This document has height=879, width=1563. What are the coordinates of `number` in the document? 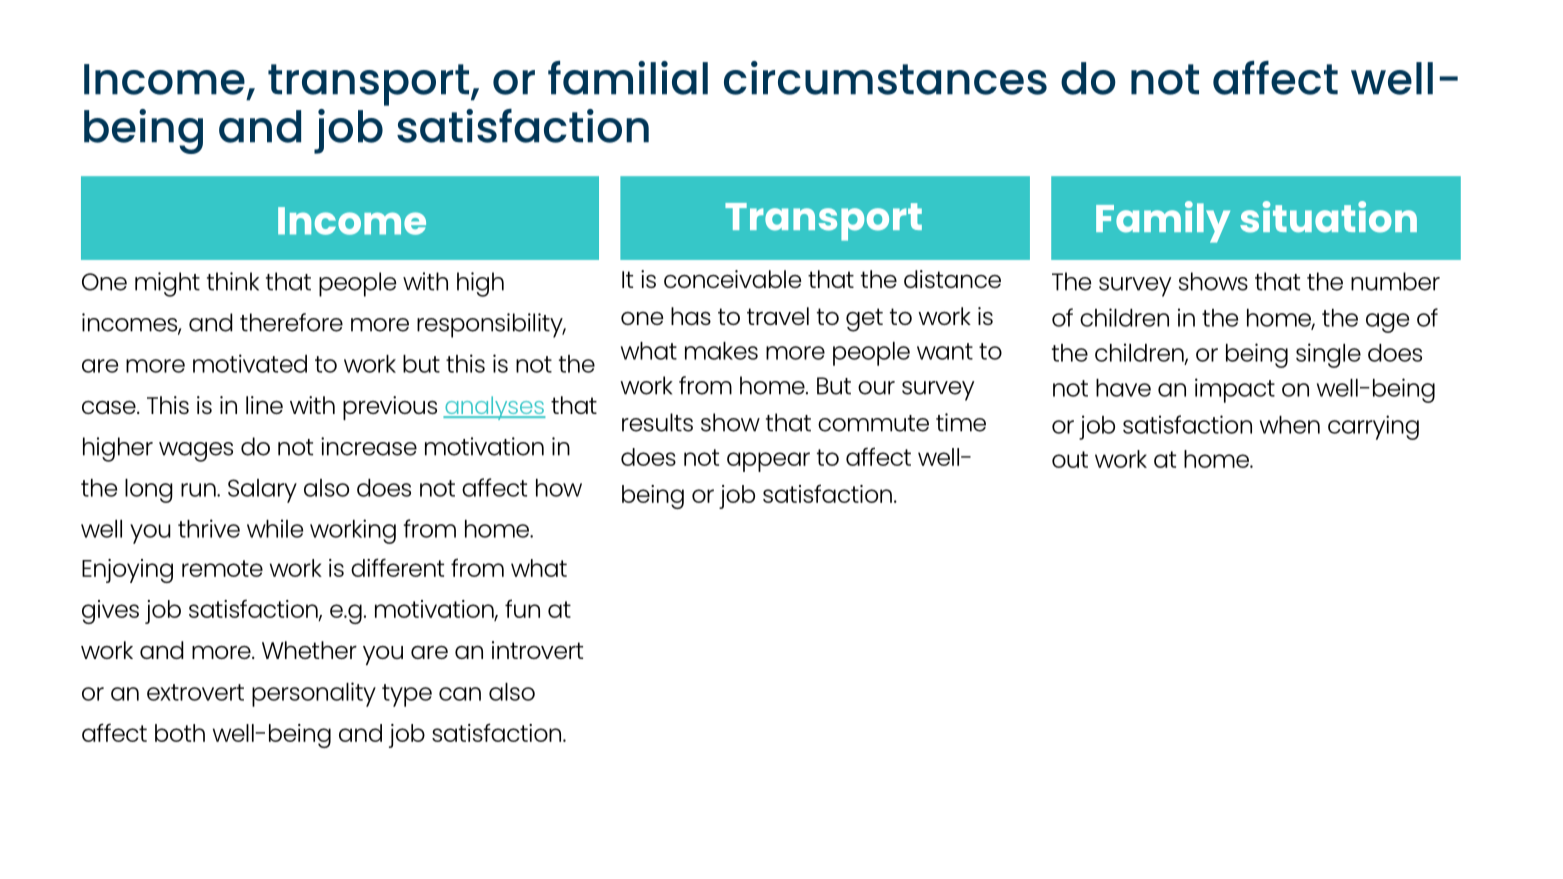 It's located at (1395, 281).
